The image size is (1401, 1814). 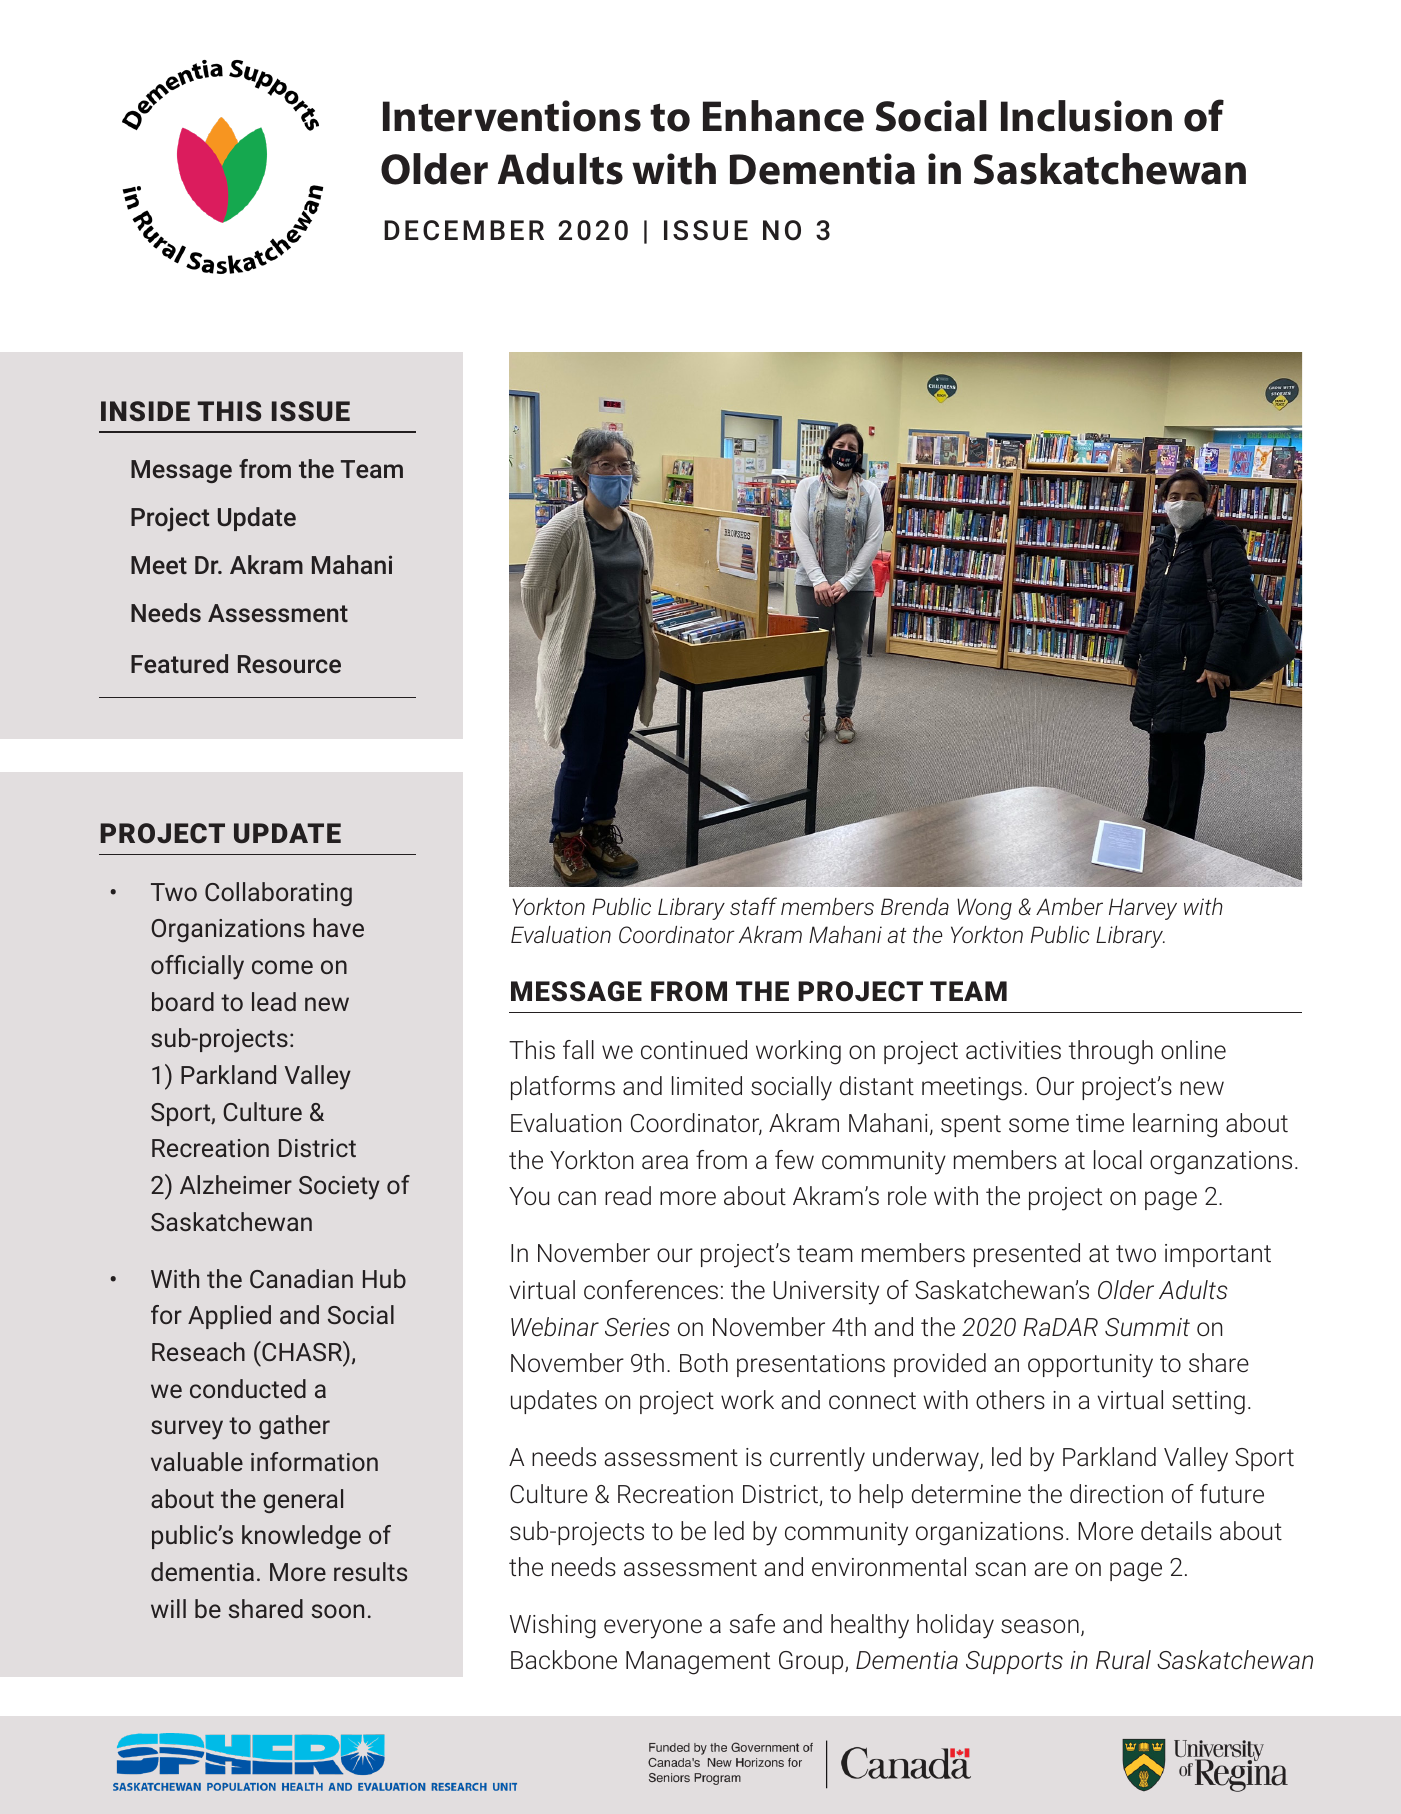 What do you see at coordinates (753, 906) in the screenshot?
I see `staff` at bounding box center [753, 906].
